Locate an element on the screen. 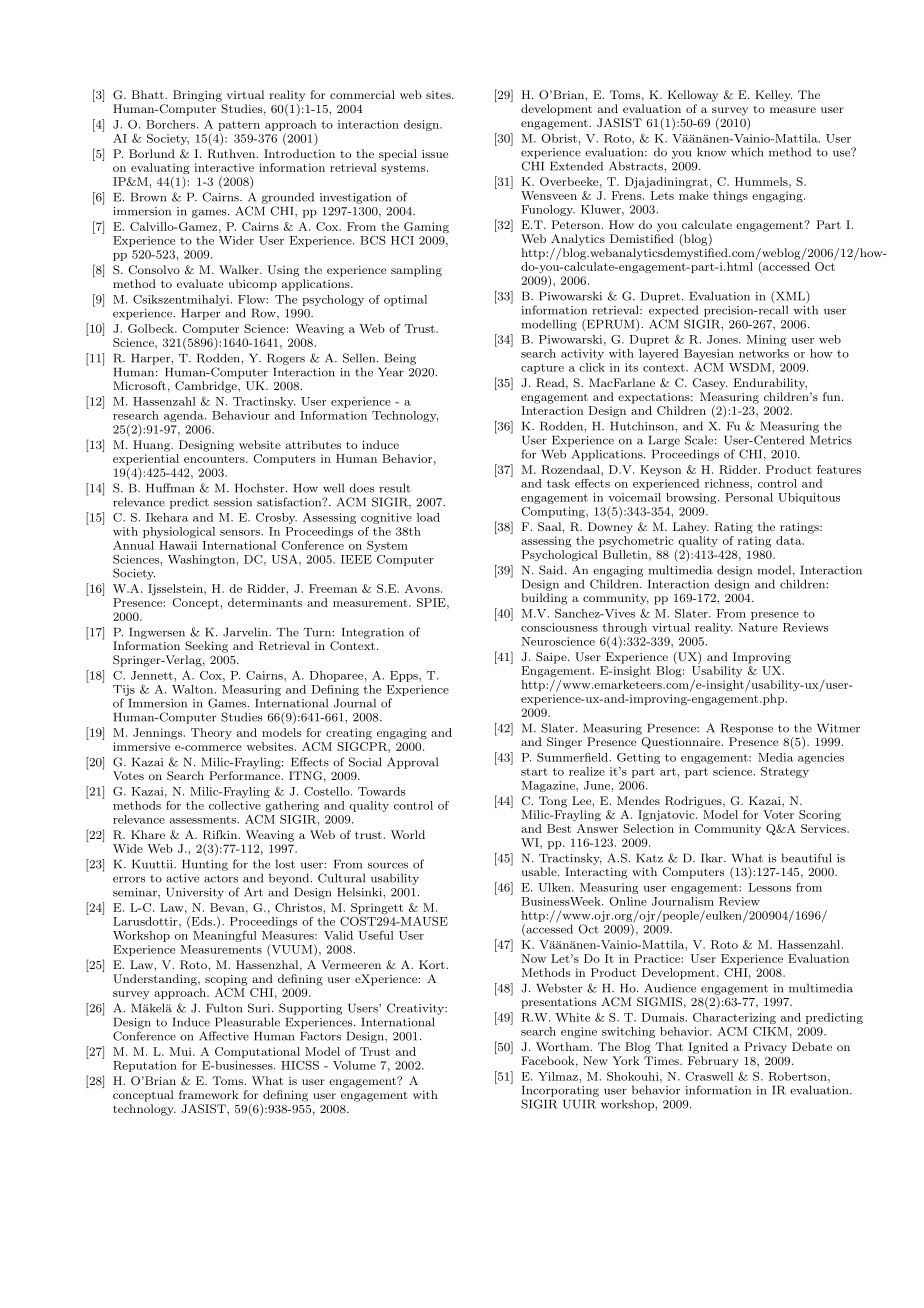 This screenshot has width=924, height=1308. framework is located at coordinates (209, 1094).
